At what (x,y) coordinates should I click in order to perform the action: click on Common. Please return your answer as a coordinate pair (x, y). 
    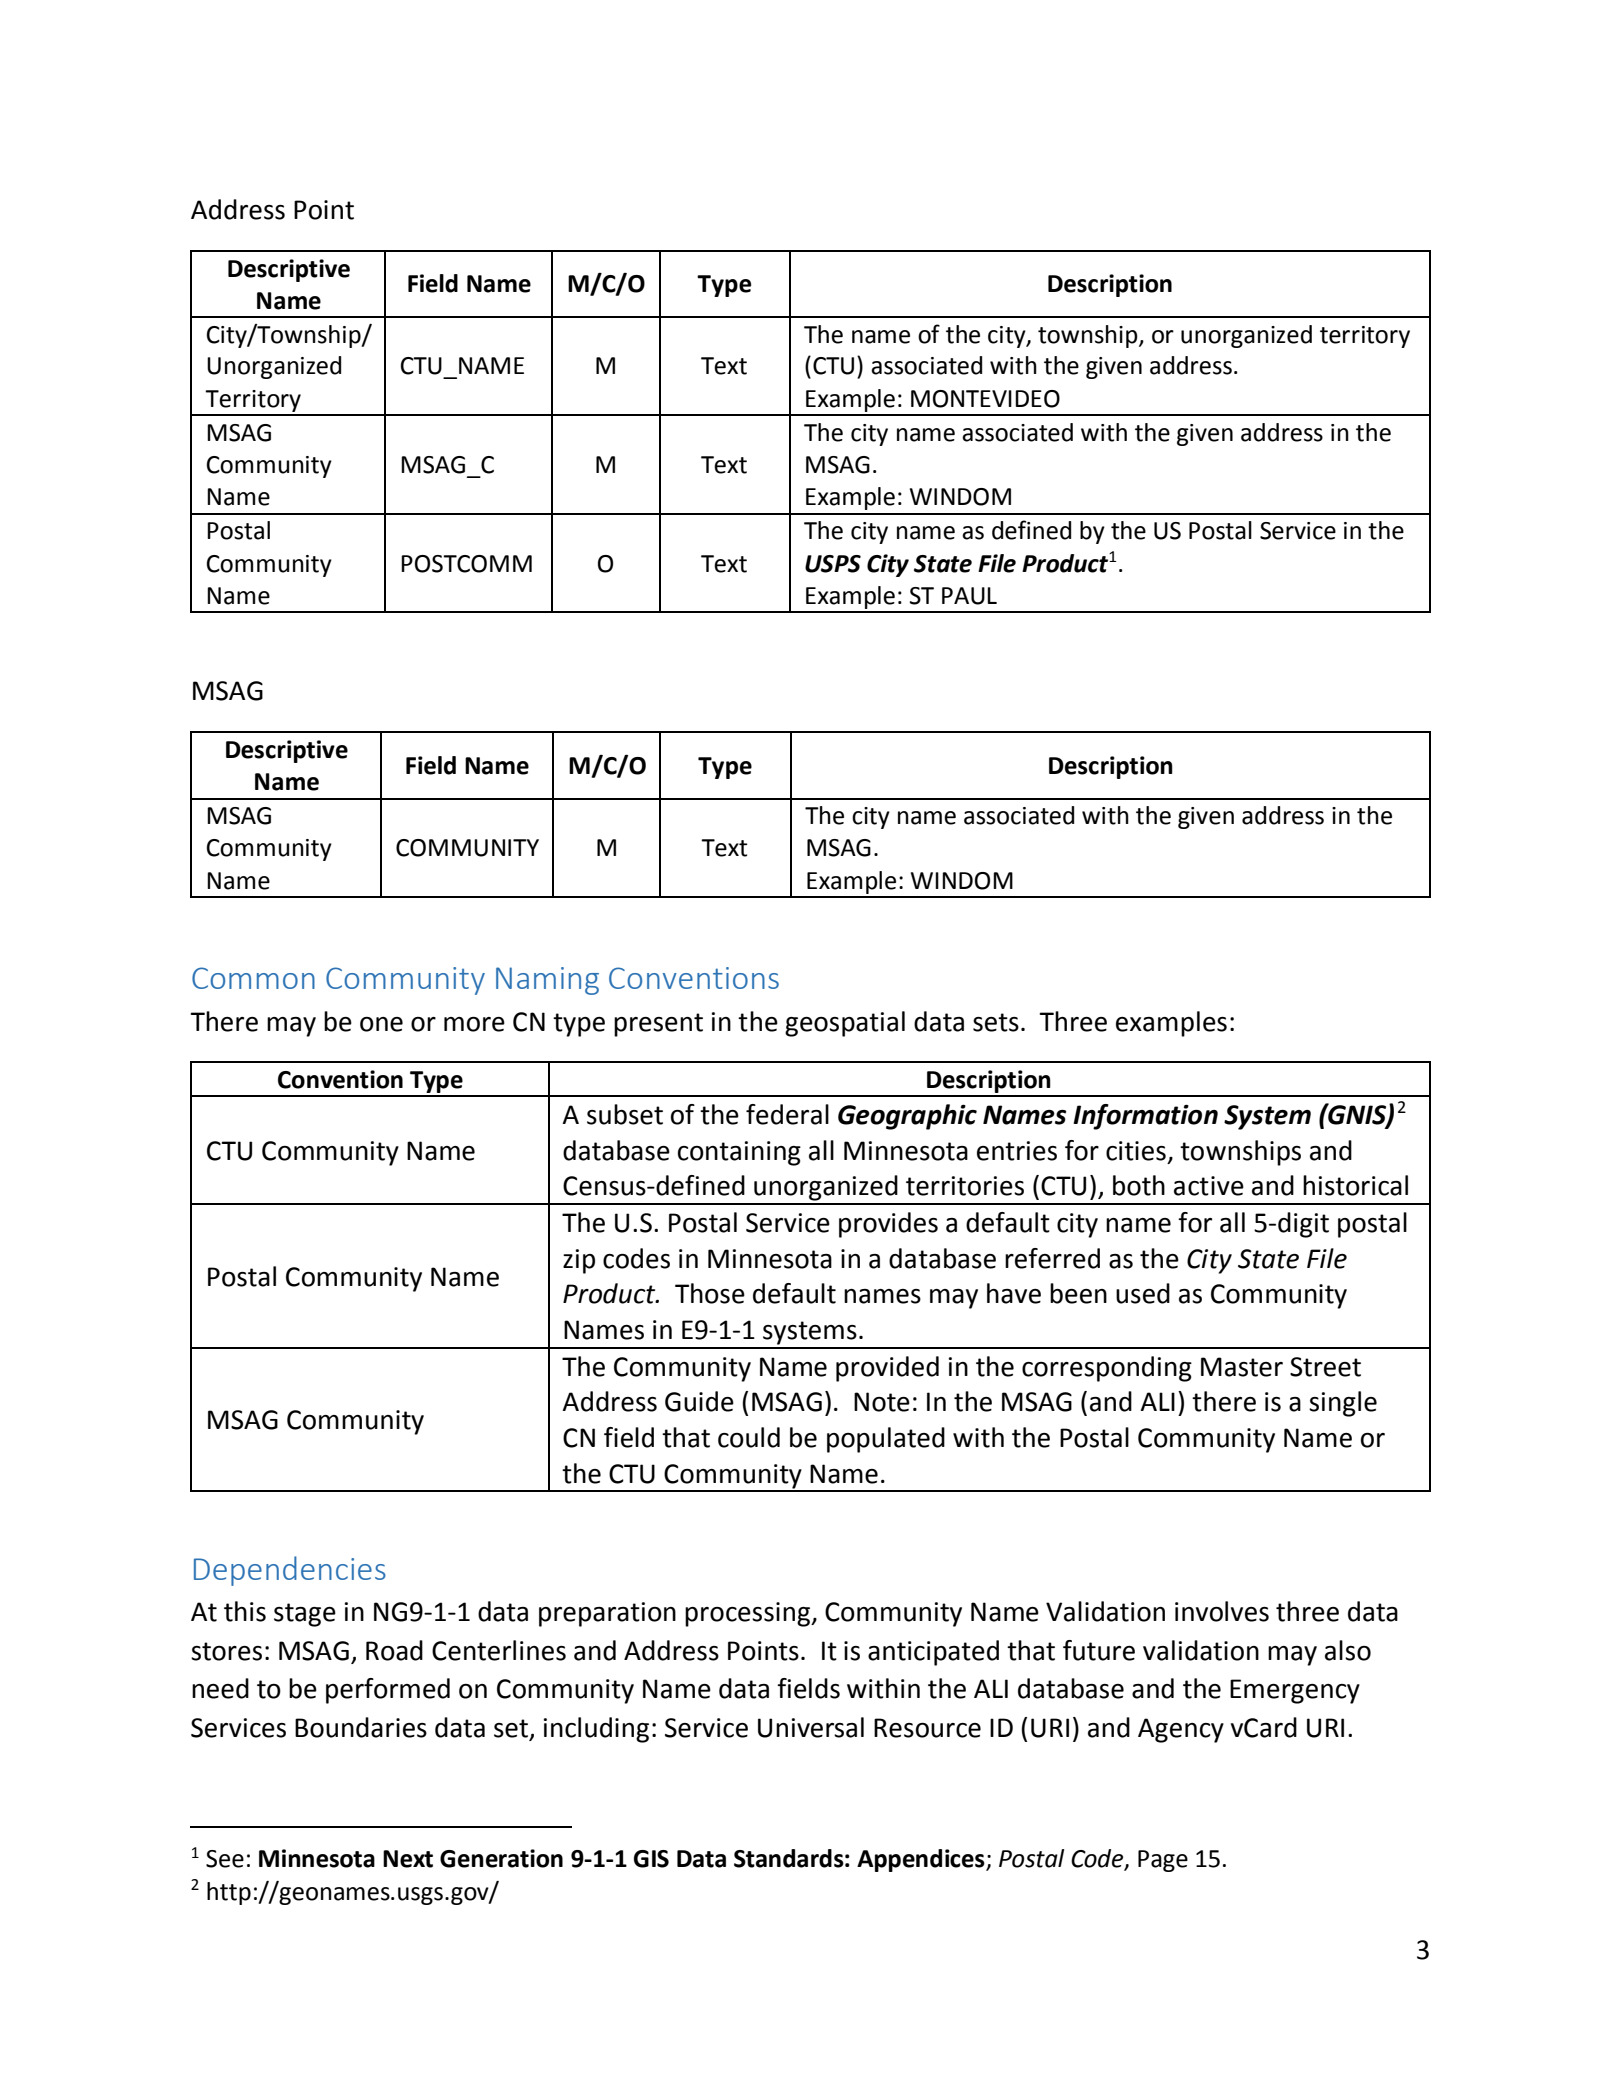
    Looking at the image, I should click on (253, 978).
